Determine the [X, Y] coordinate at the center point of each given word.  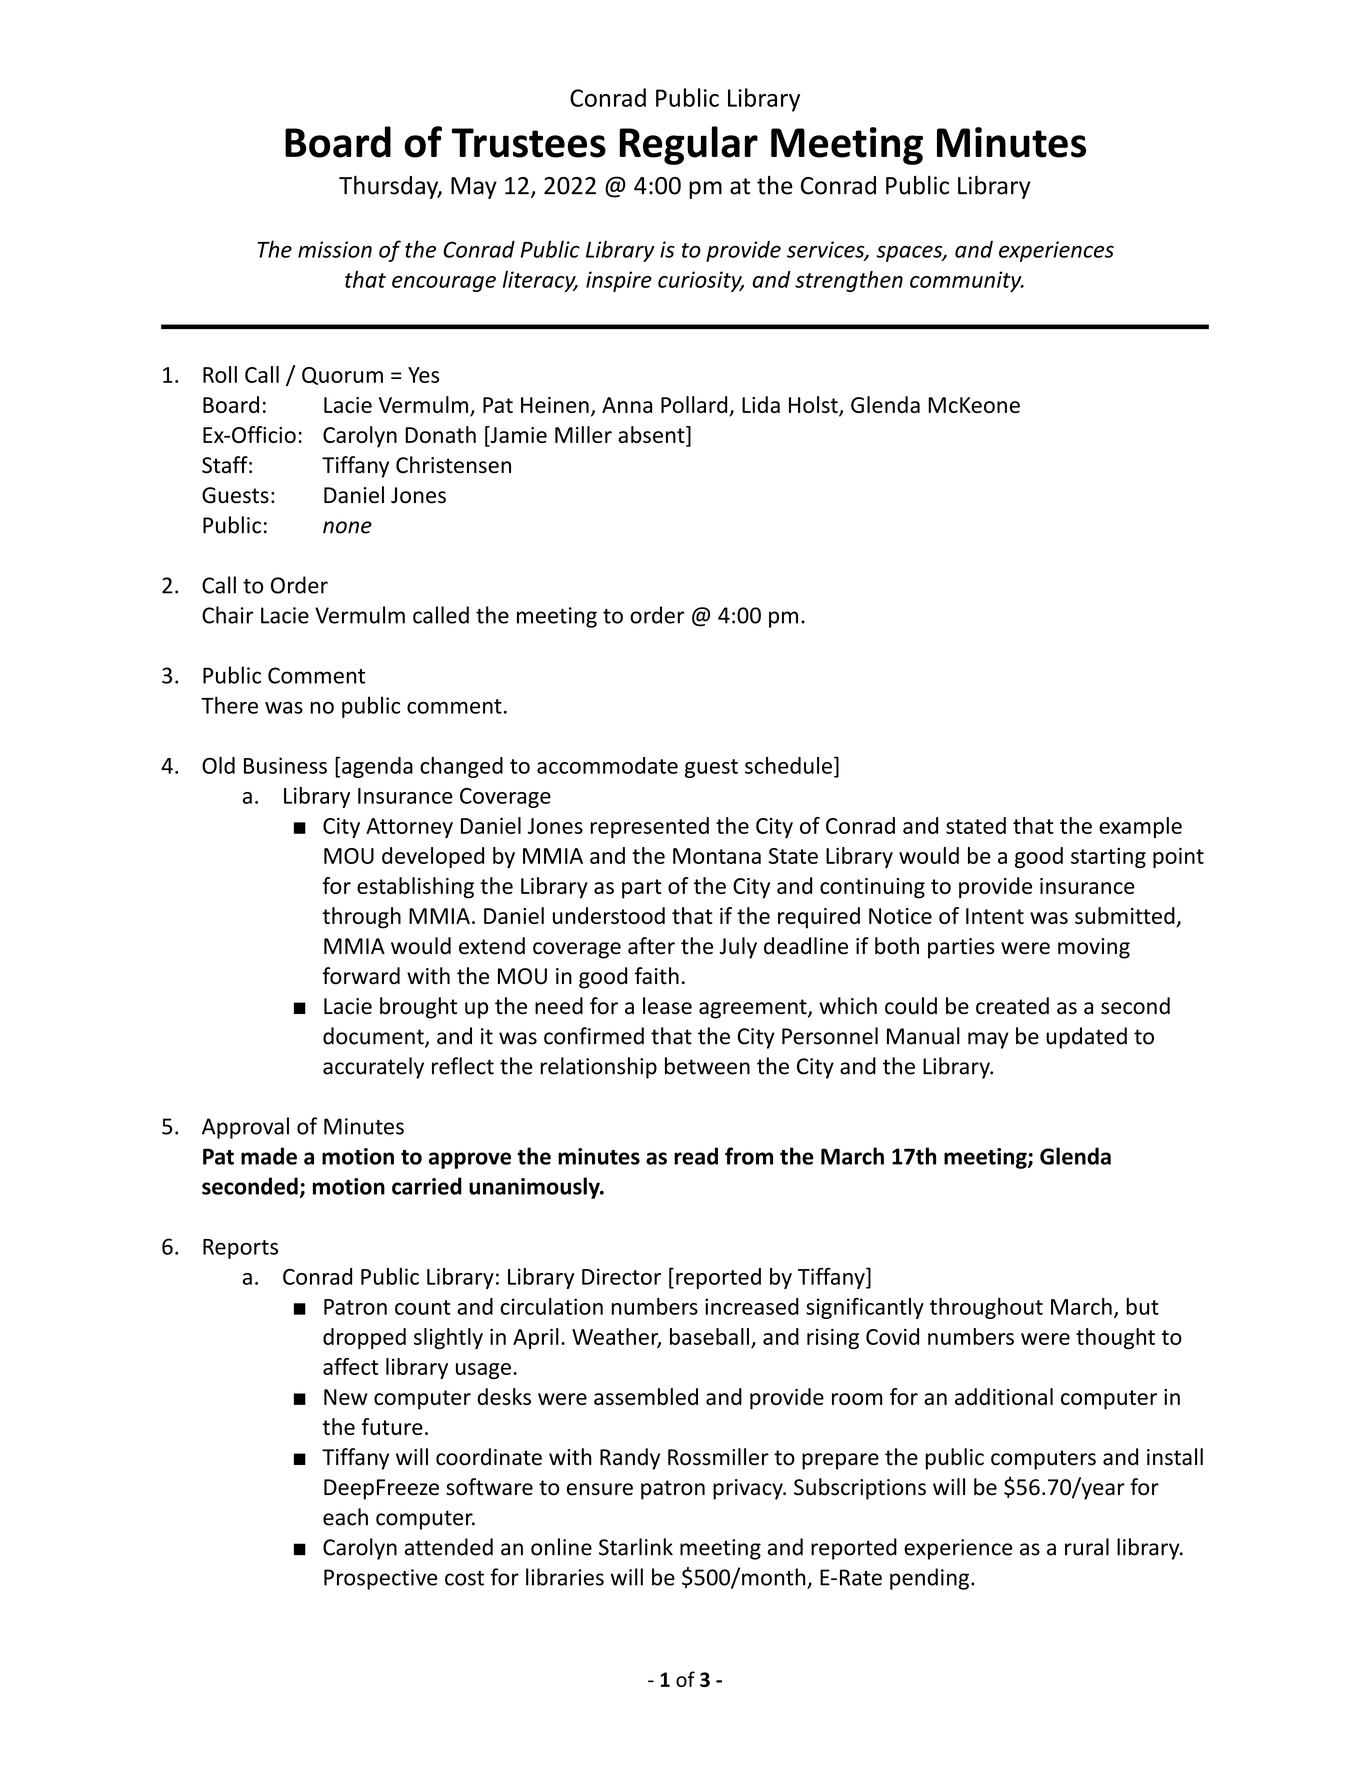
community [967, 281]
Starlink [636, 1547]
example [1140, 827]
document [374, 1037]
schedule [788, 765]
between [707, 1066]
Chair [227, 615]
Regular [688, 145]
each [345, 1517]
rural [1087, 1547]
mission [335, 249]
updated [1086, 1038]
